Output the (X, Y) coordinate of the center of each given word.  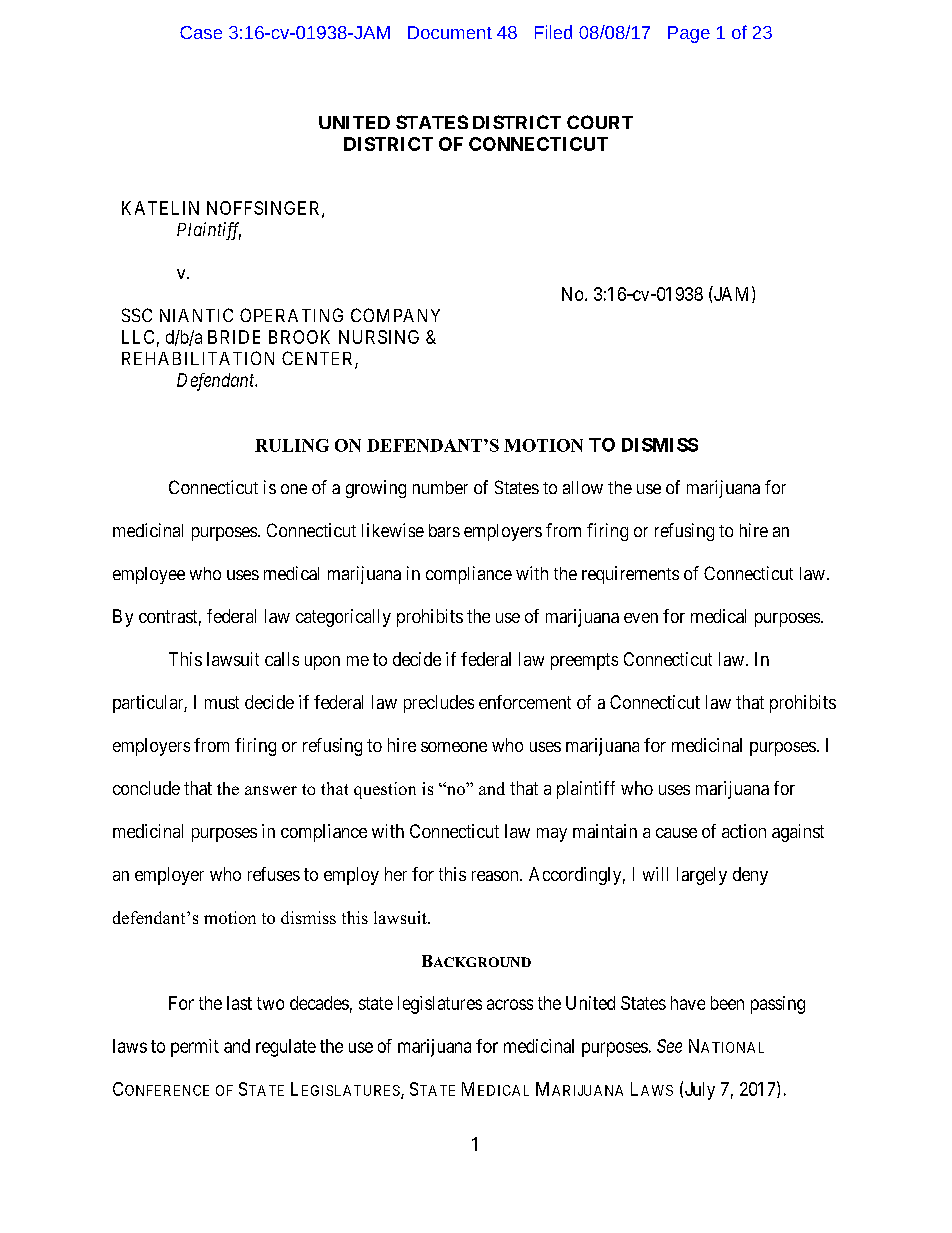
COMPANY (395, 315)
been (727, 1003)
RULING (292, 445)
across (510, 1004)
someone (454, 747)
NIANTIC (196, 315)
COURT (600, 122)
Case (201, 32)
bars (444, 530)
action (744, 831)
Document (450, 32)
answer (271, 790)
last (239, 1003)
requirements (630, 575)
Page (689, 34)
